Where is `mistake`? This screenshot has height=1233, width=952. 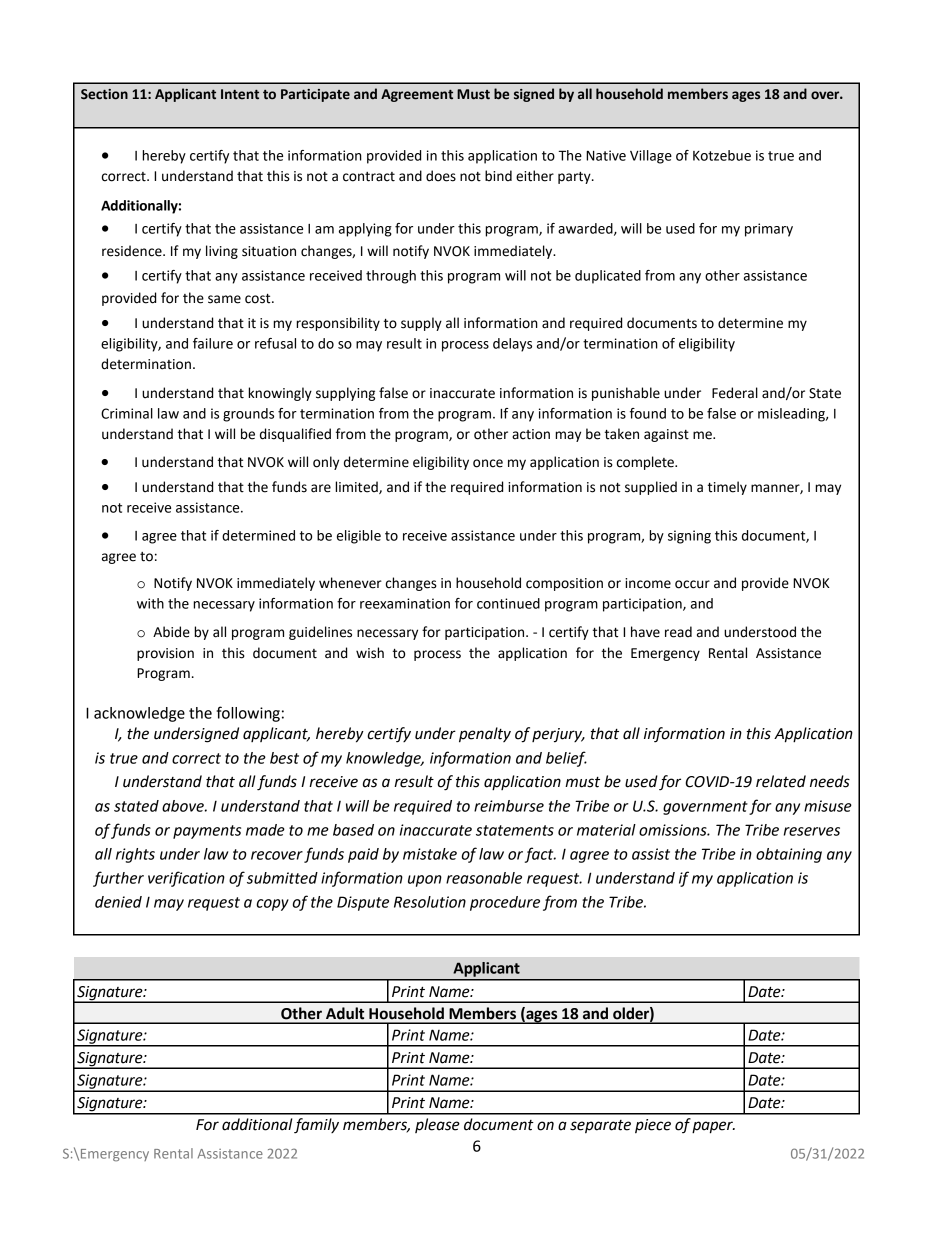 mistake is located at coordinates (430, 854).
